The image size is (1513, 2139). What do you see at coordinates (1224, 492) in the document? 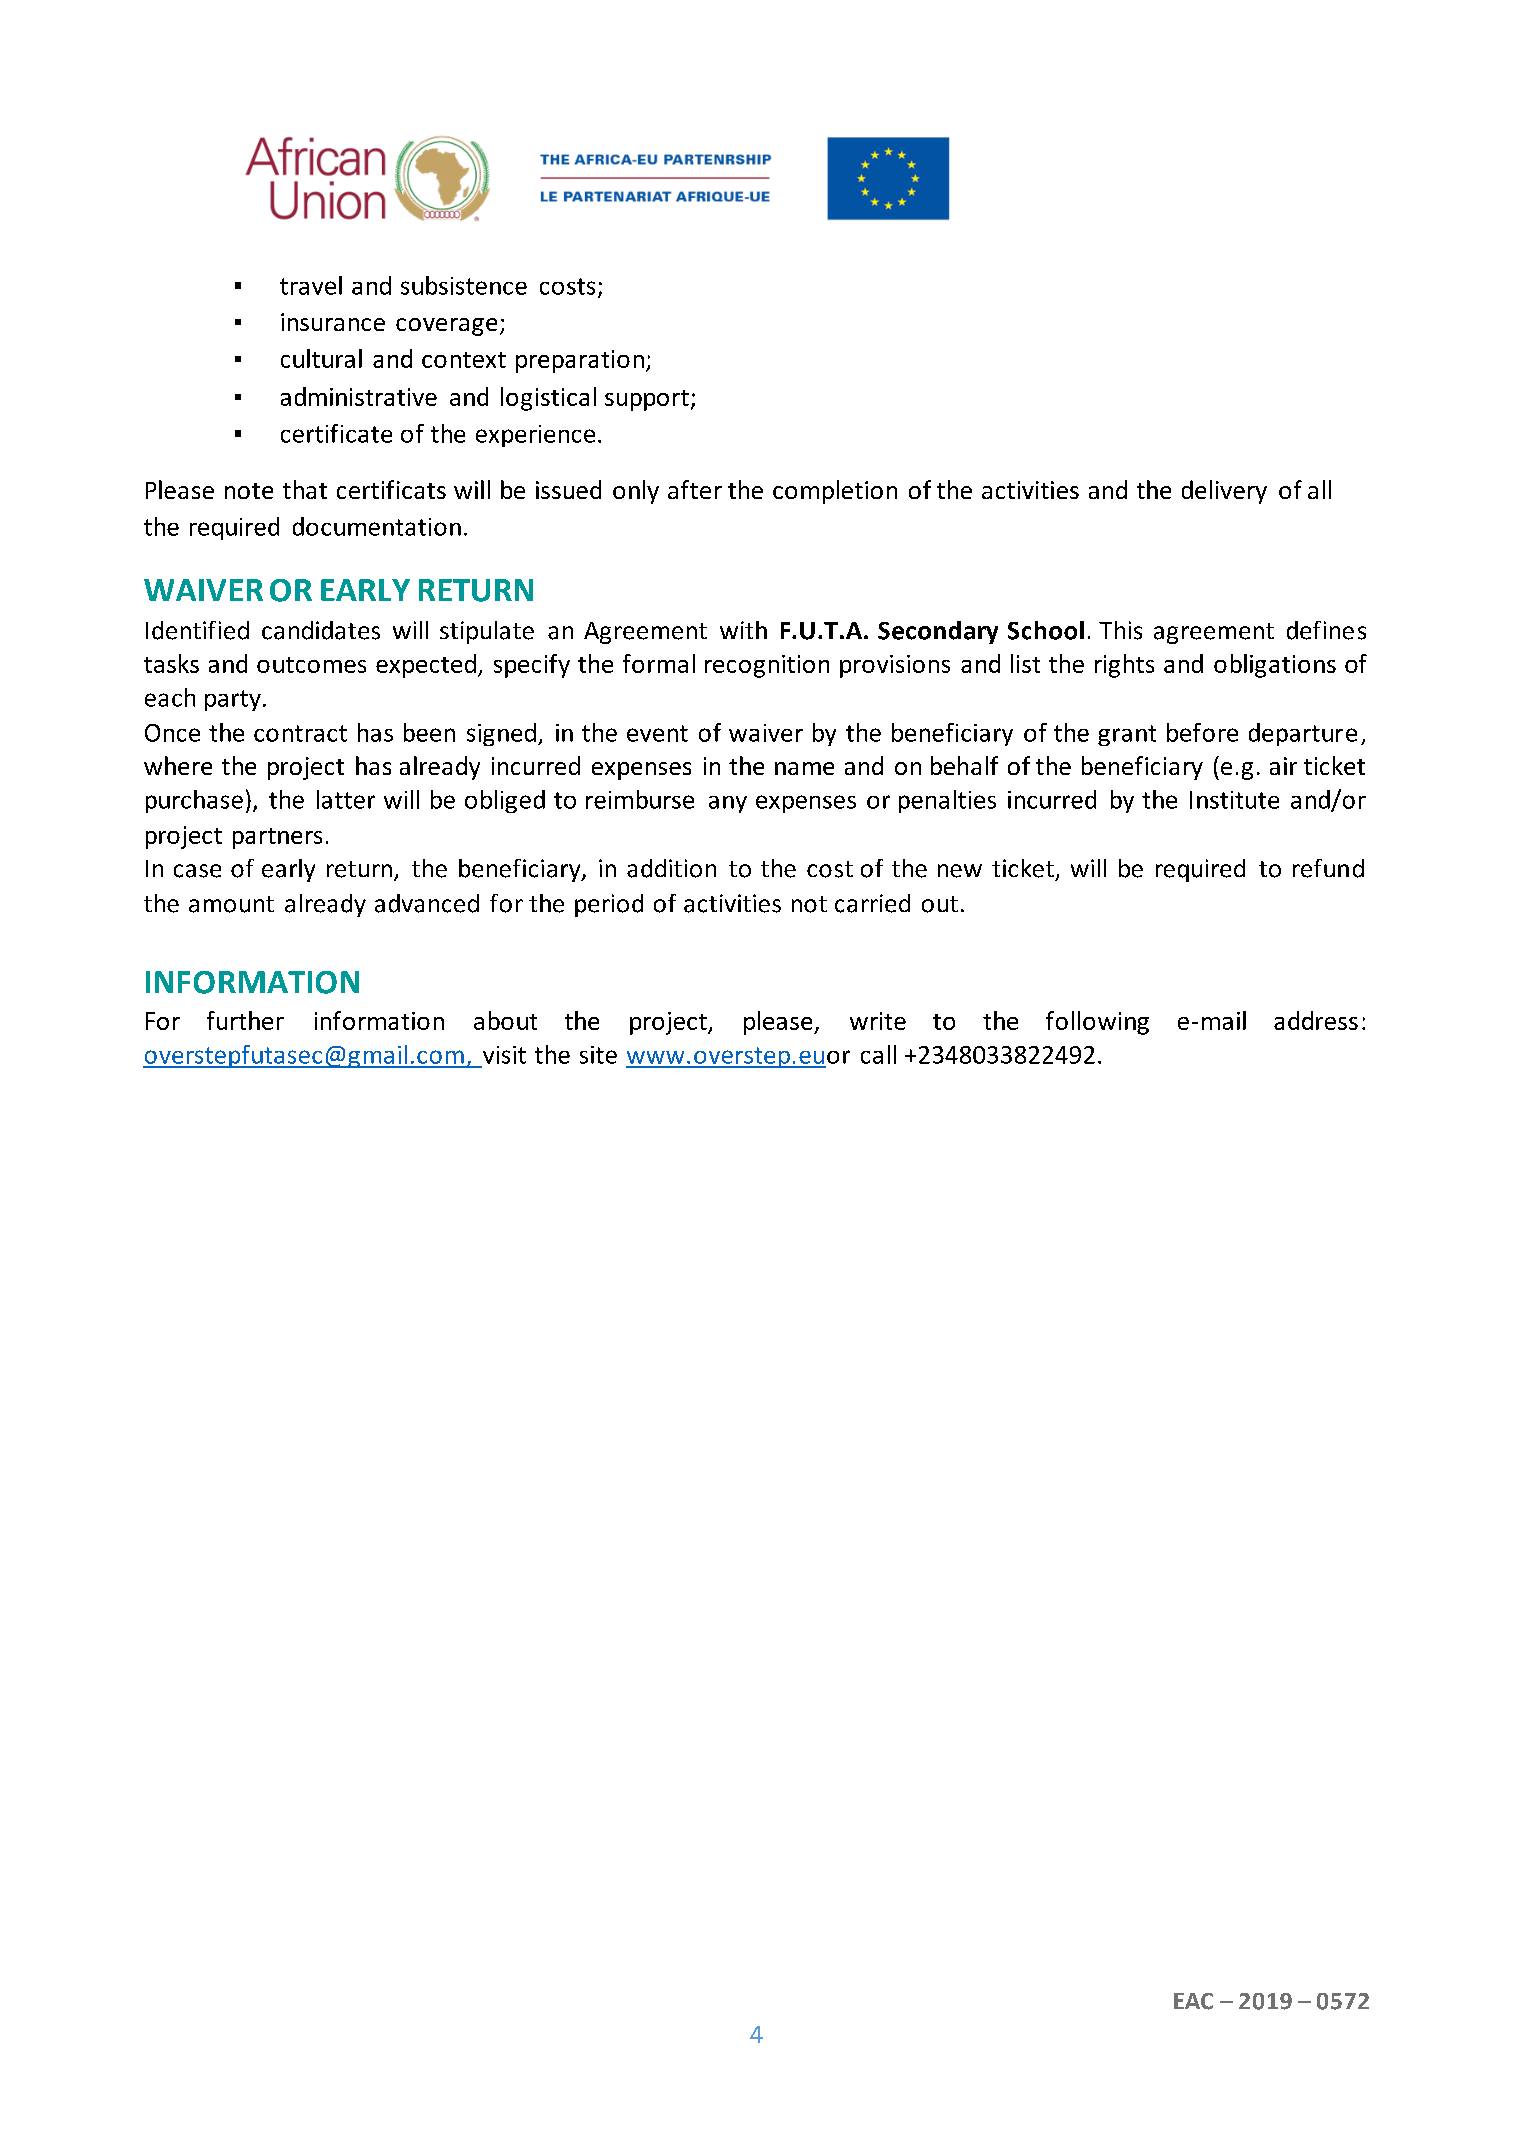
I see `delivery` at bounding box center [1224, 492].
